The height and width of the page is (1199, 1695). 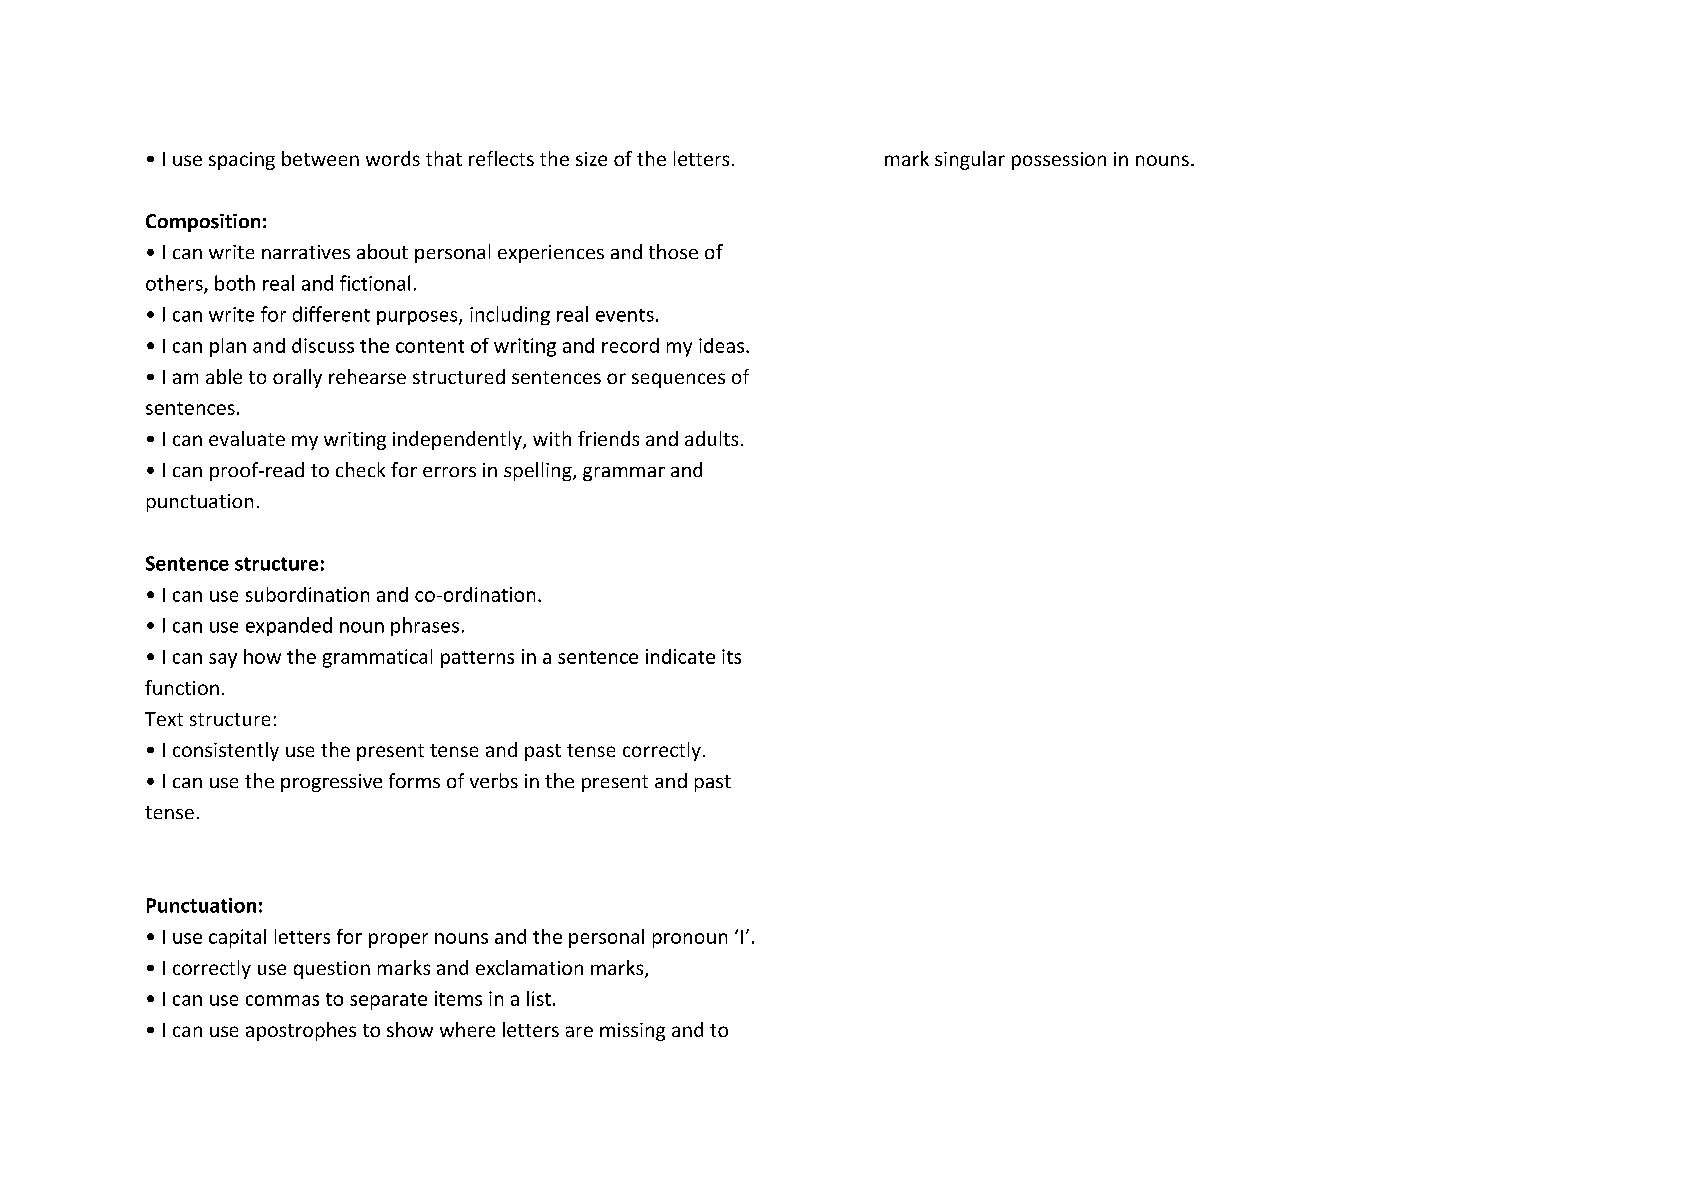 What do you see at coordinates (282, 1000) in the page?
I see `commas` at bounding box center [282, 1000].
